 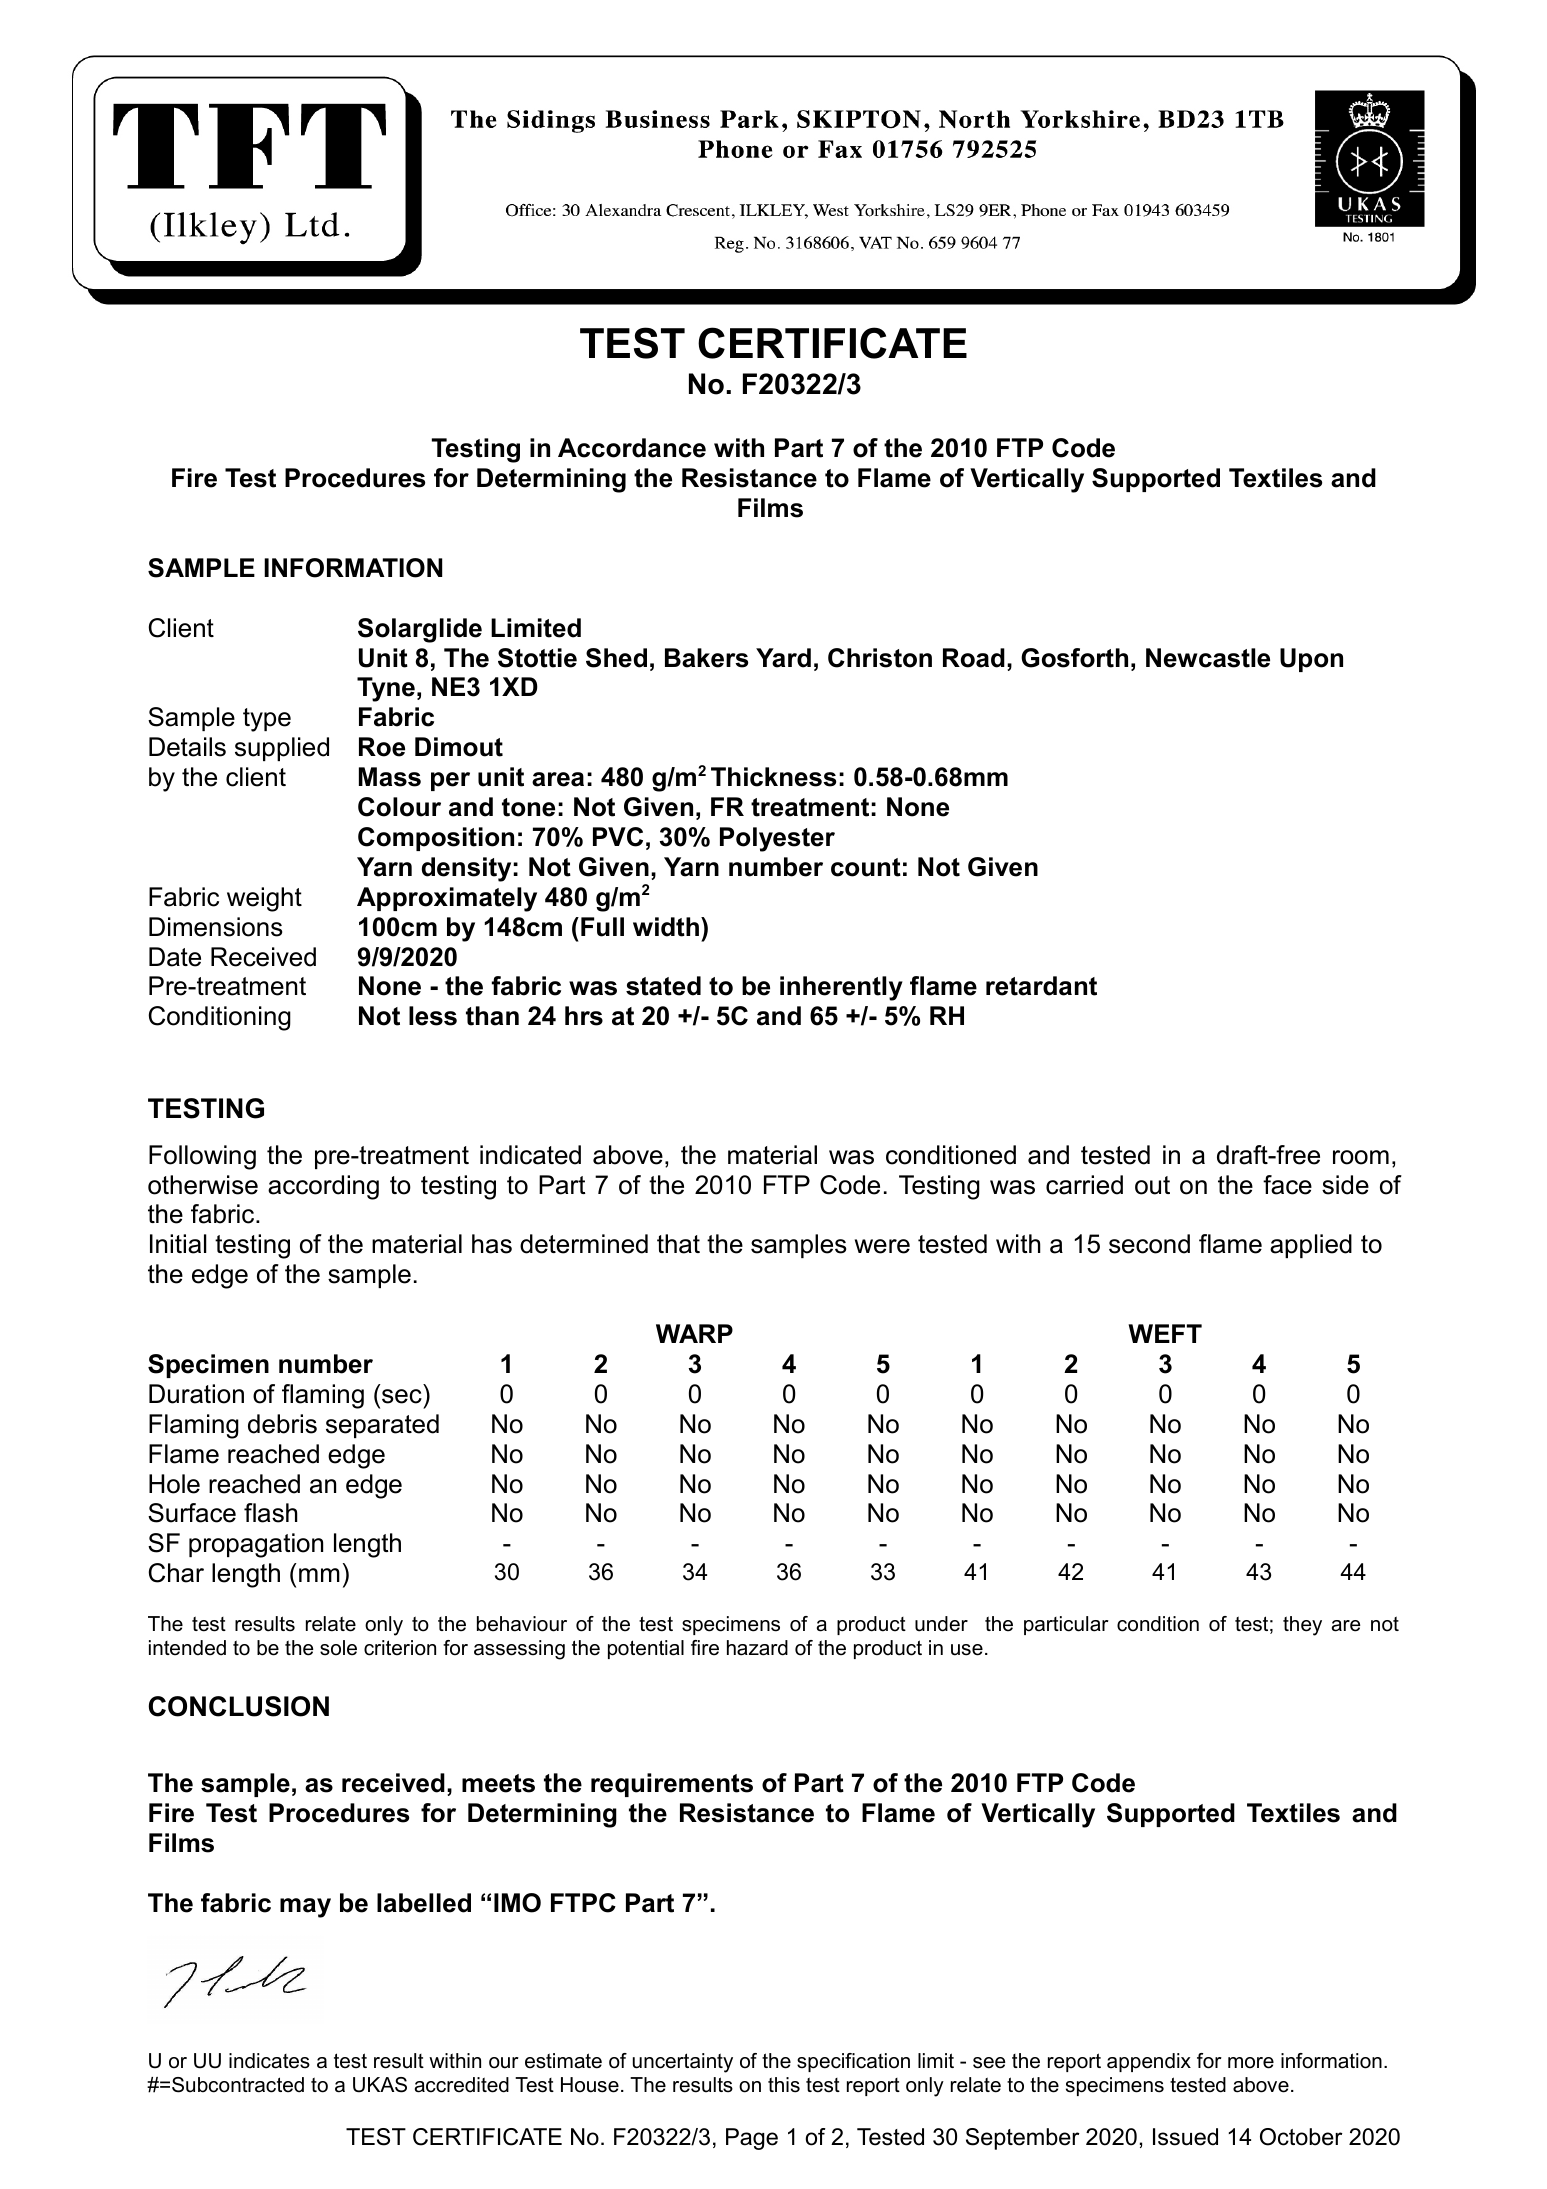 I want to click on Tyne, so click(x=386, y=689).
